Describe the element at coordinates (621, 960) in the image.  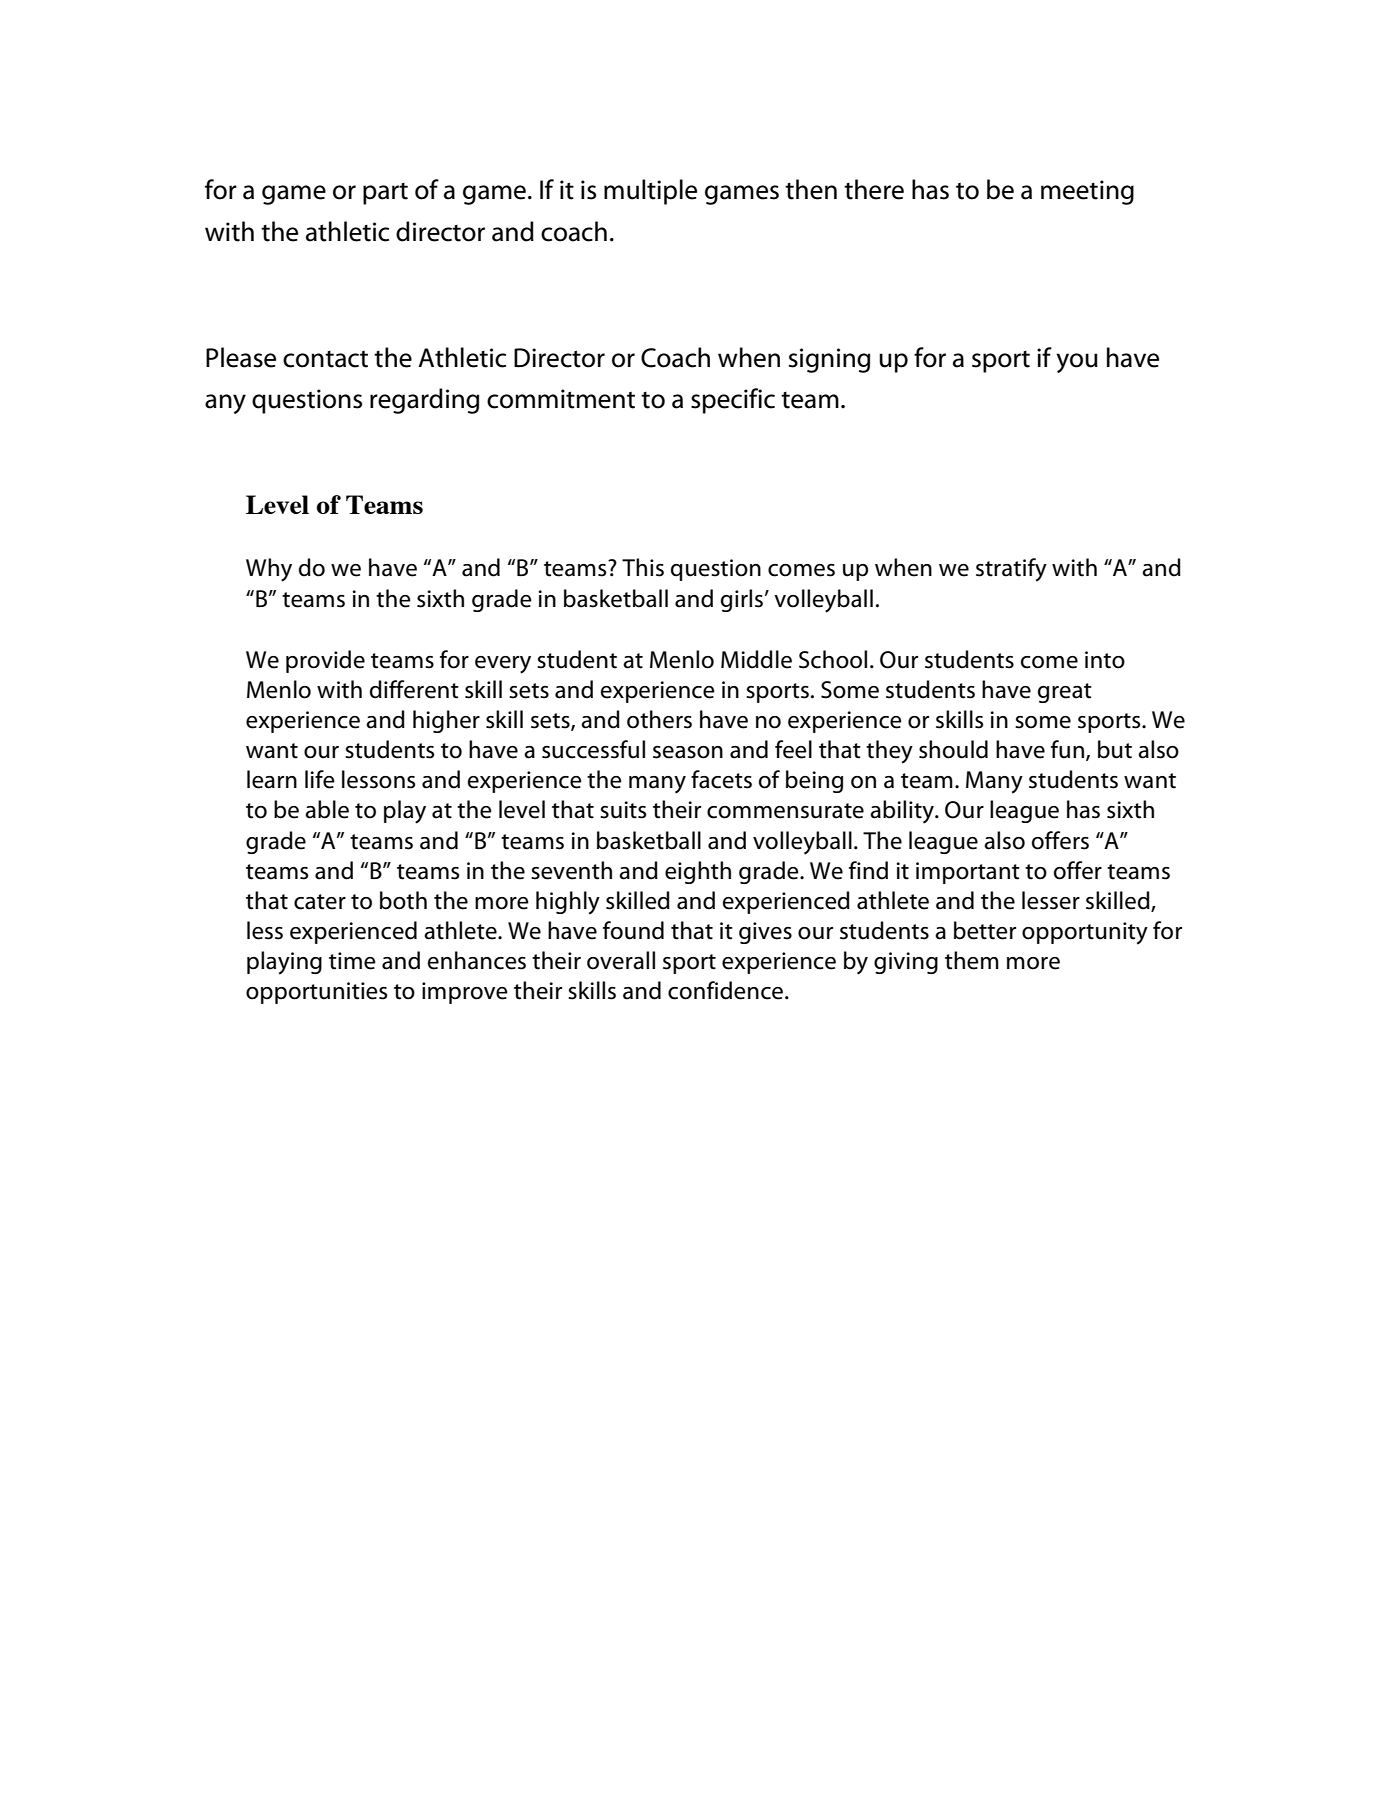
I see `overall` at that location.
